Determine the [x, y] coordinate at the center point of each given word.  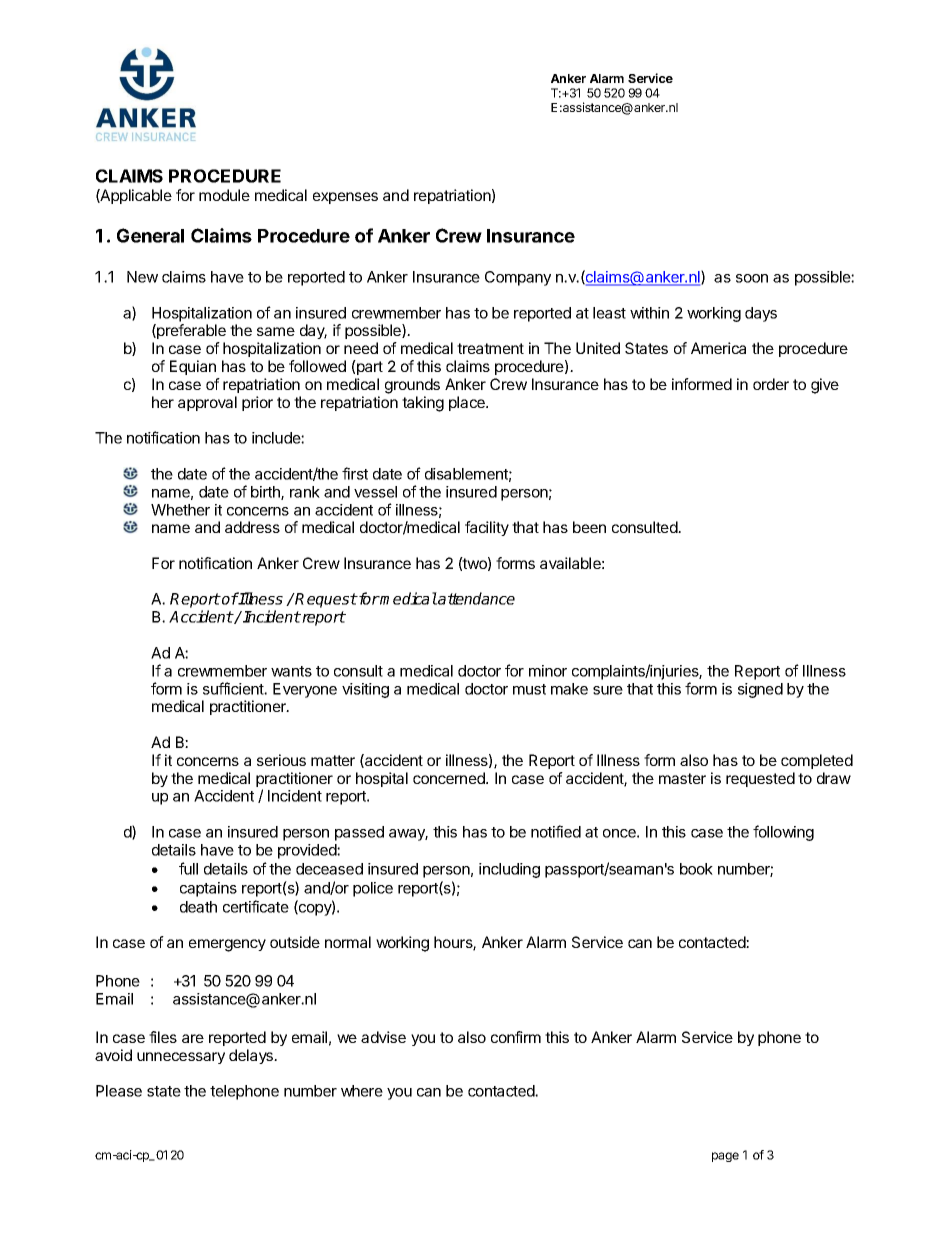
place [468, 403]
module [224, 195]
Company [518, 278]
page [725, 1157]
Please [119, 1091]
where [362, 1091]
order [771, 384]
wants [291, 671]
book [696, 869]
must [529, 689]
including [509, 870]
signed [760, 690]
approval [207, 403]
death [198, 907]
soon [752, 278]
